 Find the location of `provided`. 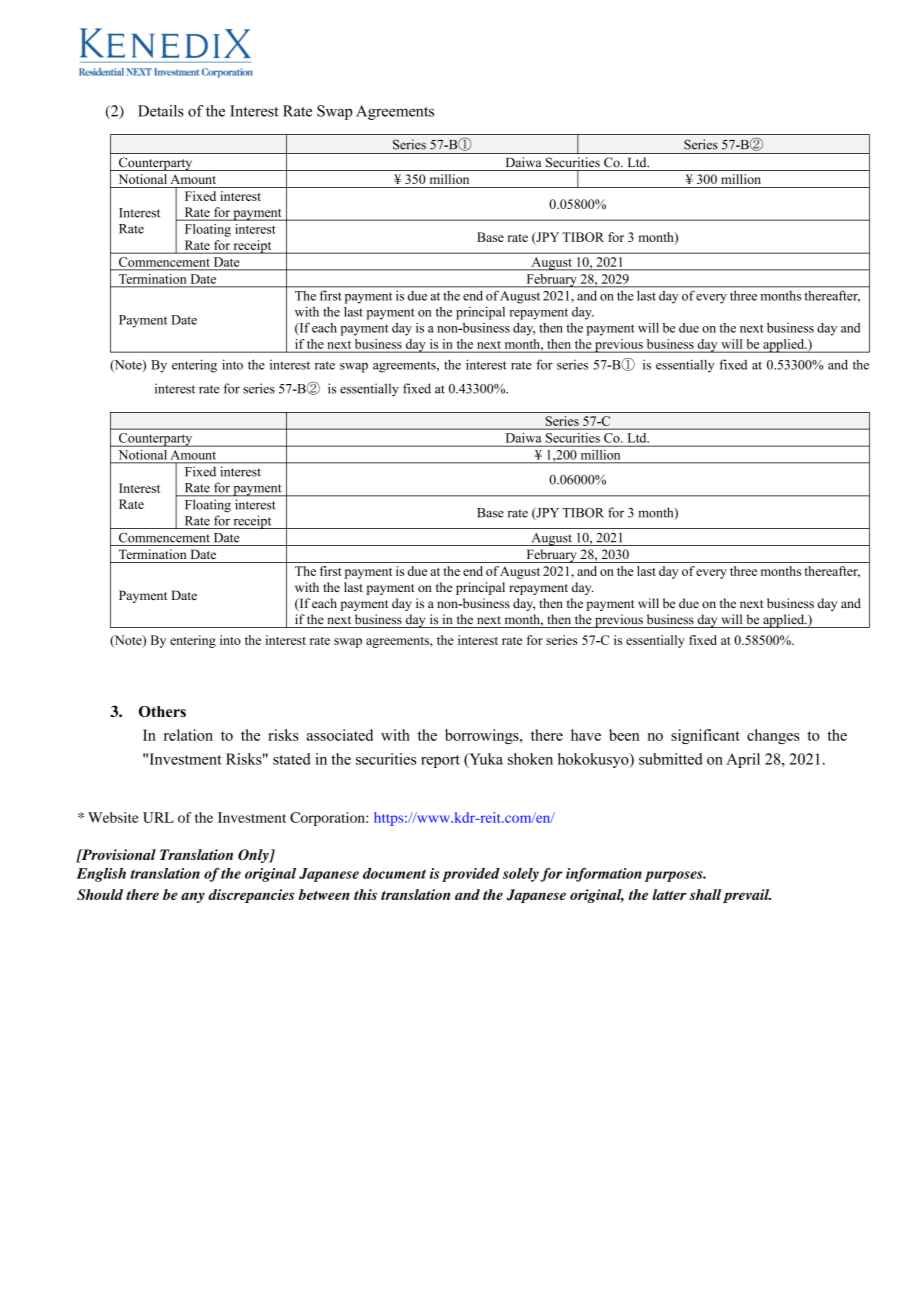

provided is located at coordinates (471, 875).
